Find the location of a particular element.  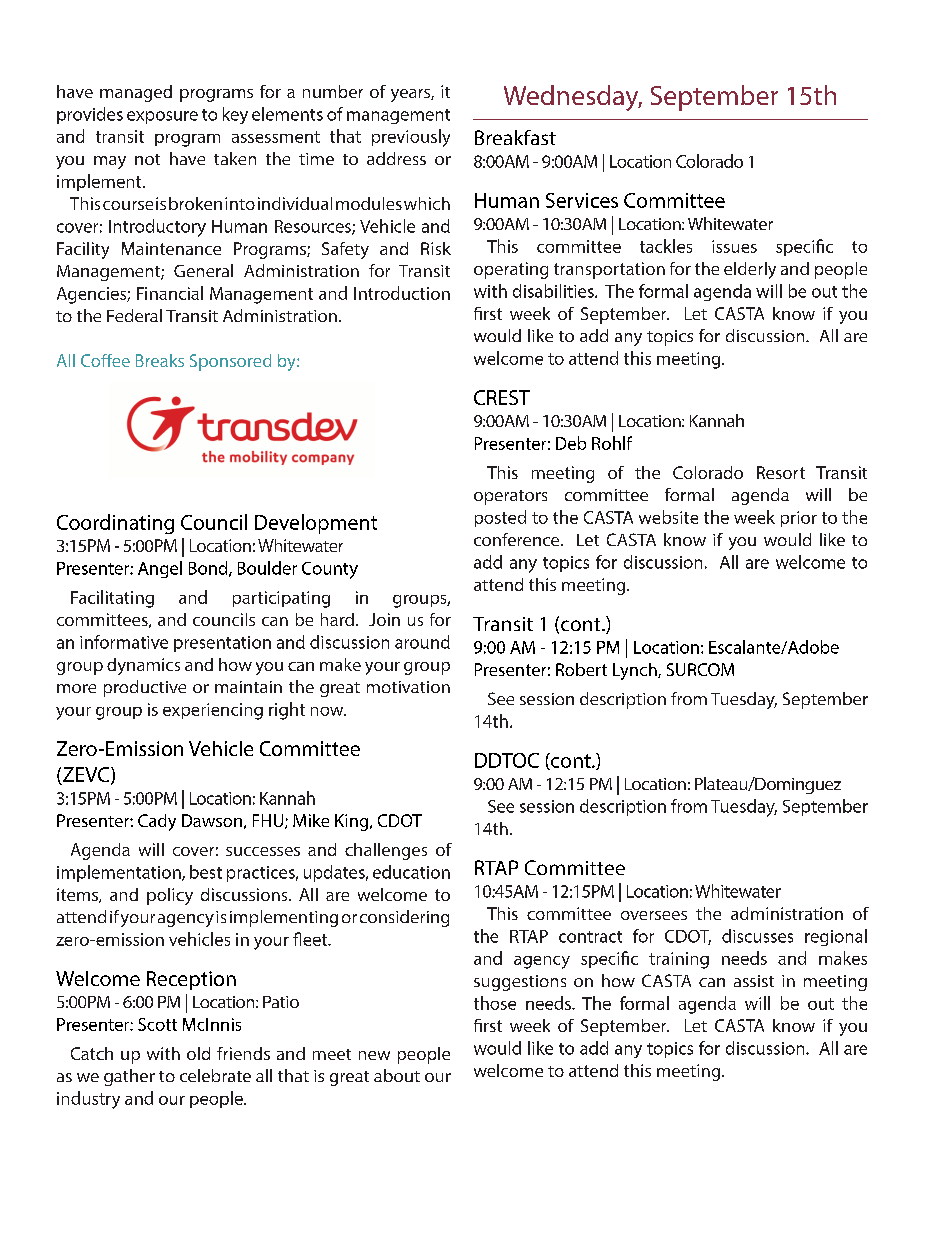

previously is located at coordinates (411, 138).
